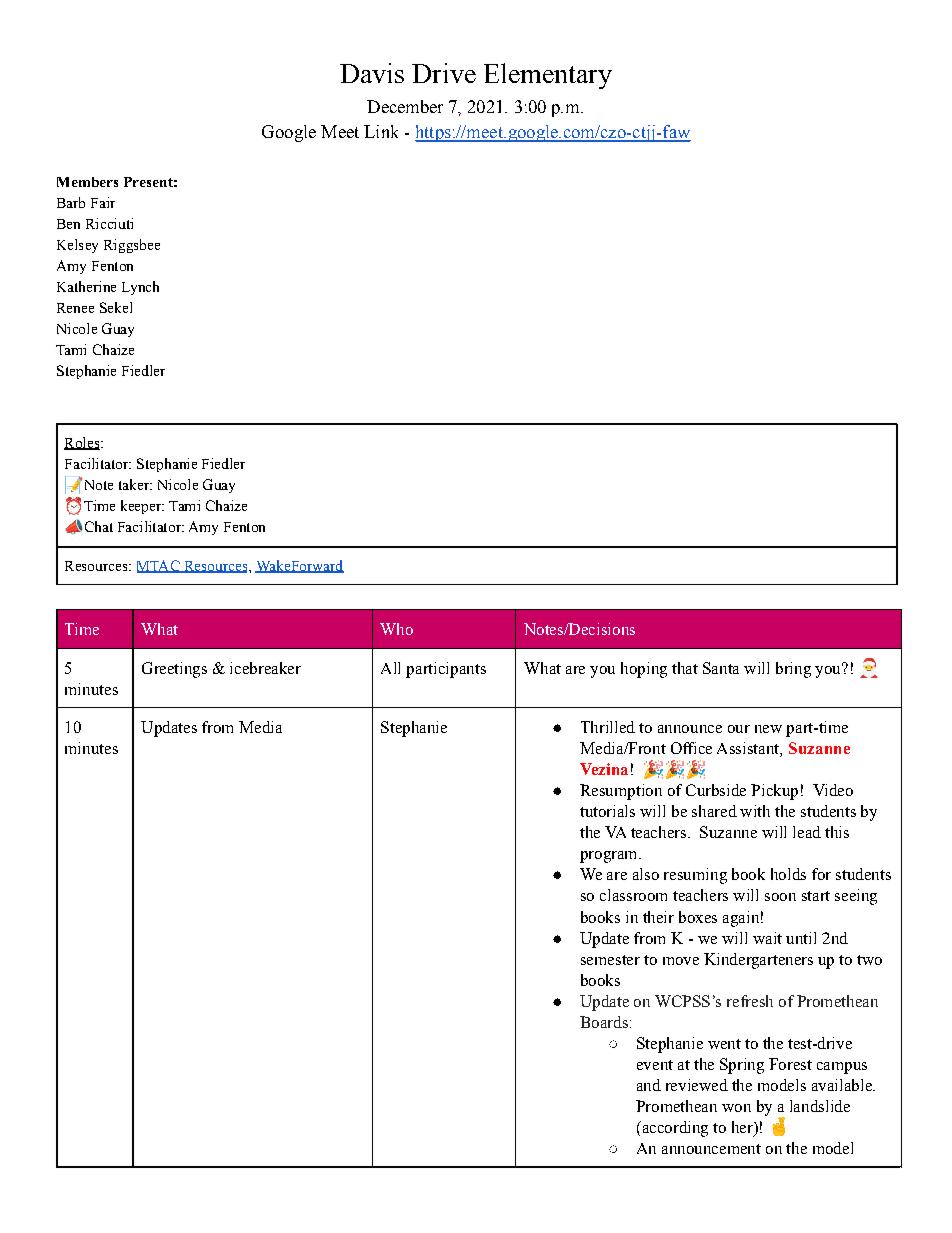 The width and height of the screenshot is (952, 1233). I want to click on Elementary, so click(548, 76).
